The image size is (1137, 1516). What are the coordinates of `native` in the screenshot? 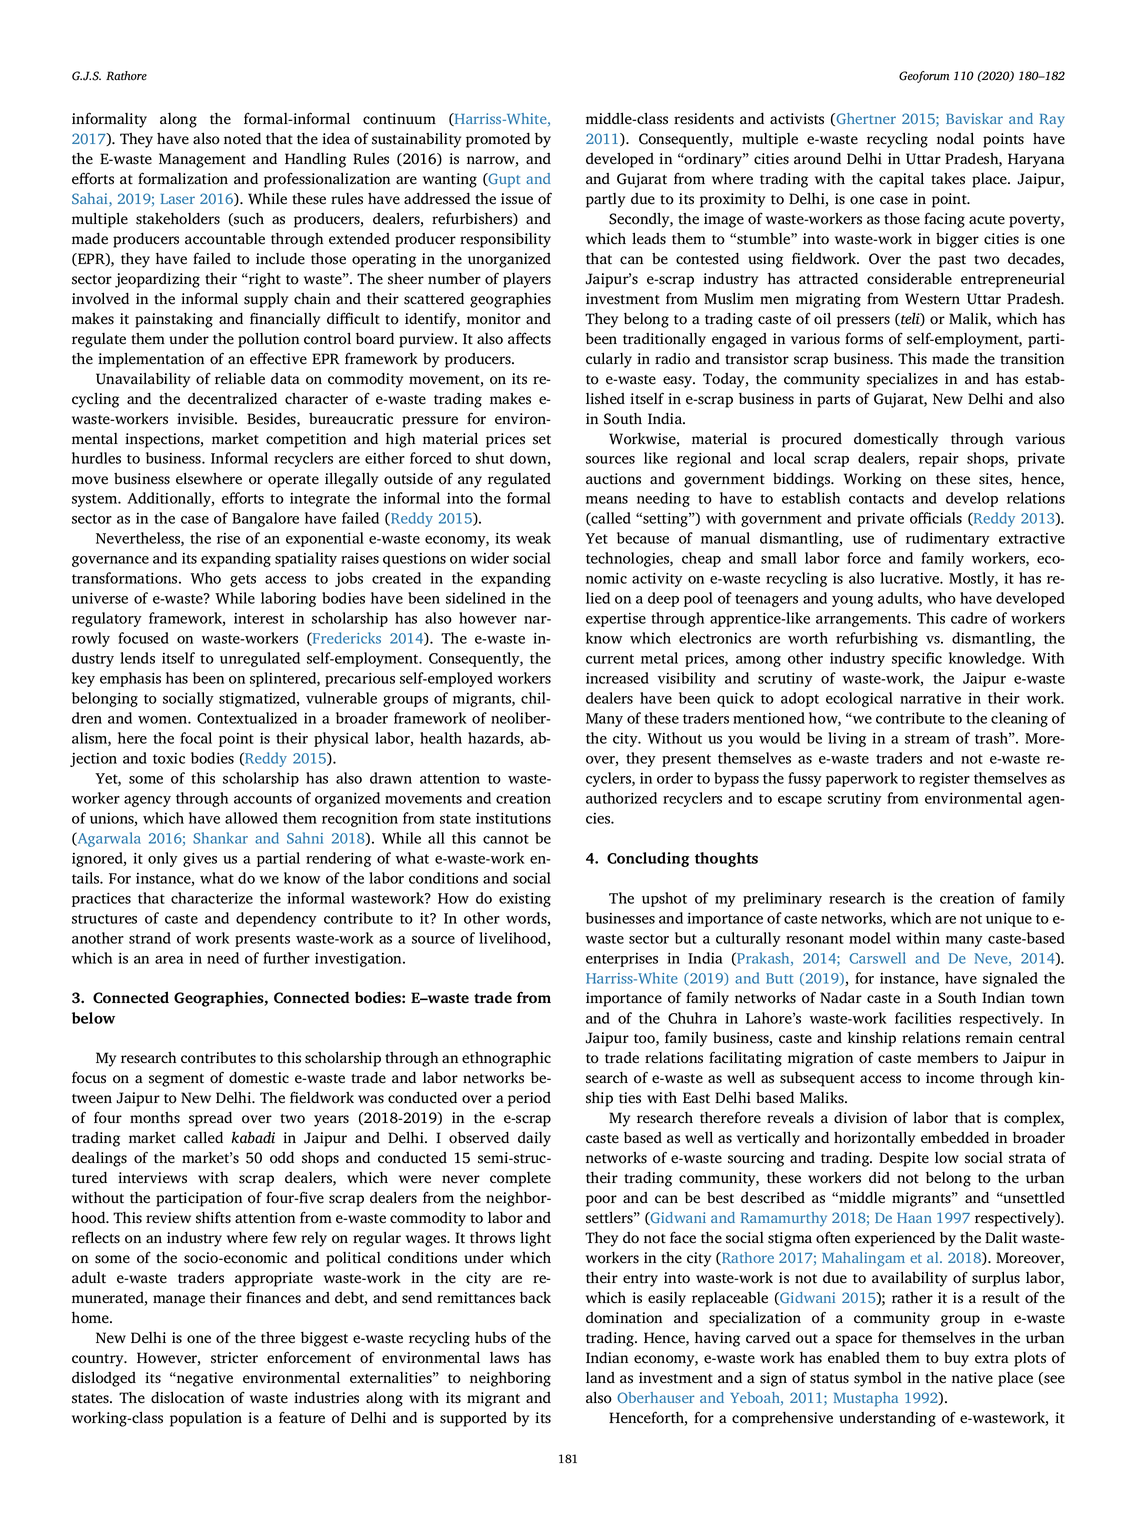 It's located at (972, 1378).
